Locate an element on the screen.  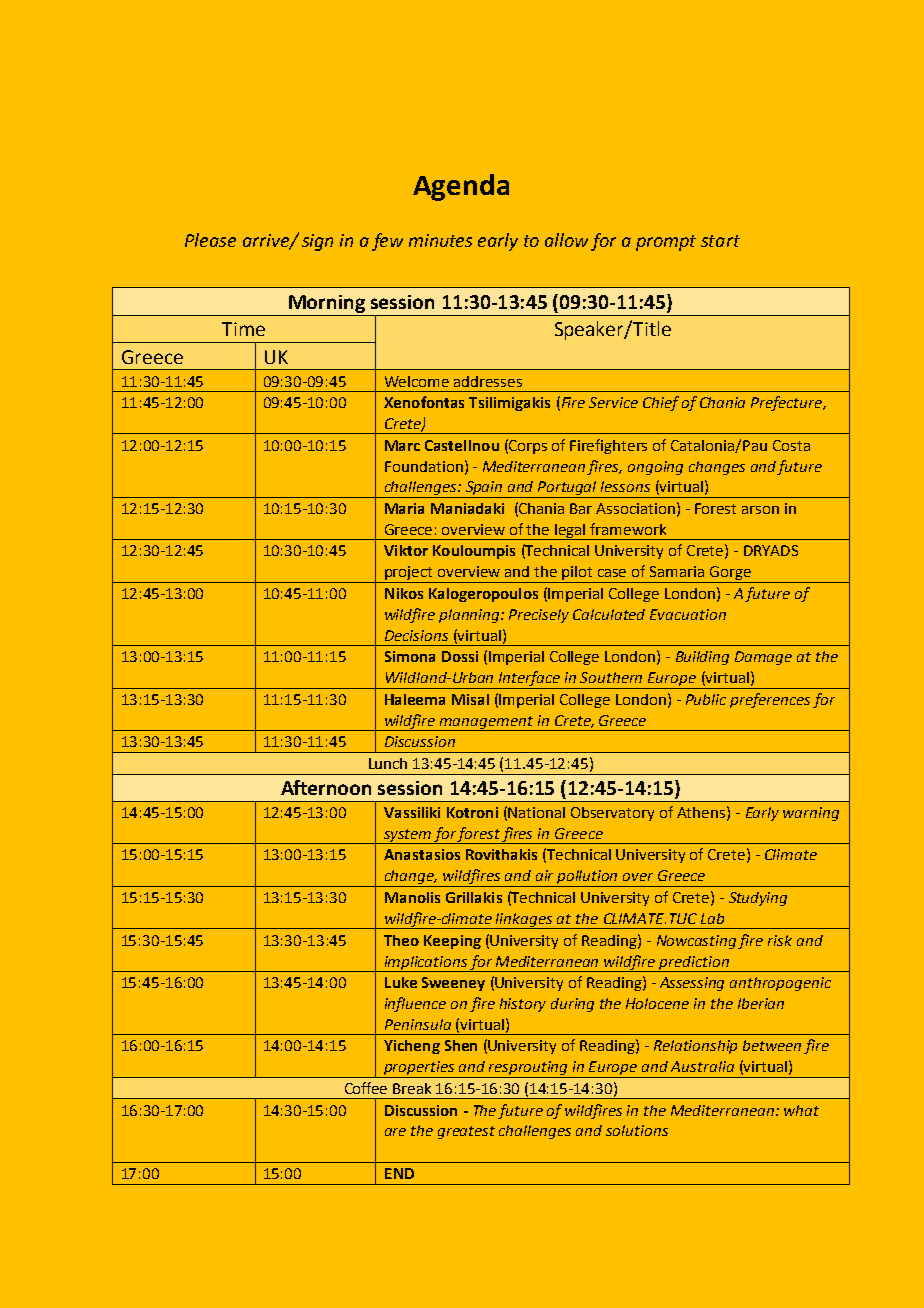
Agenda is located at coordinates (461, 187).
